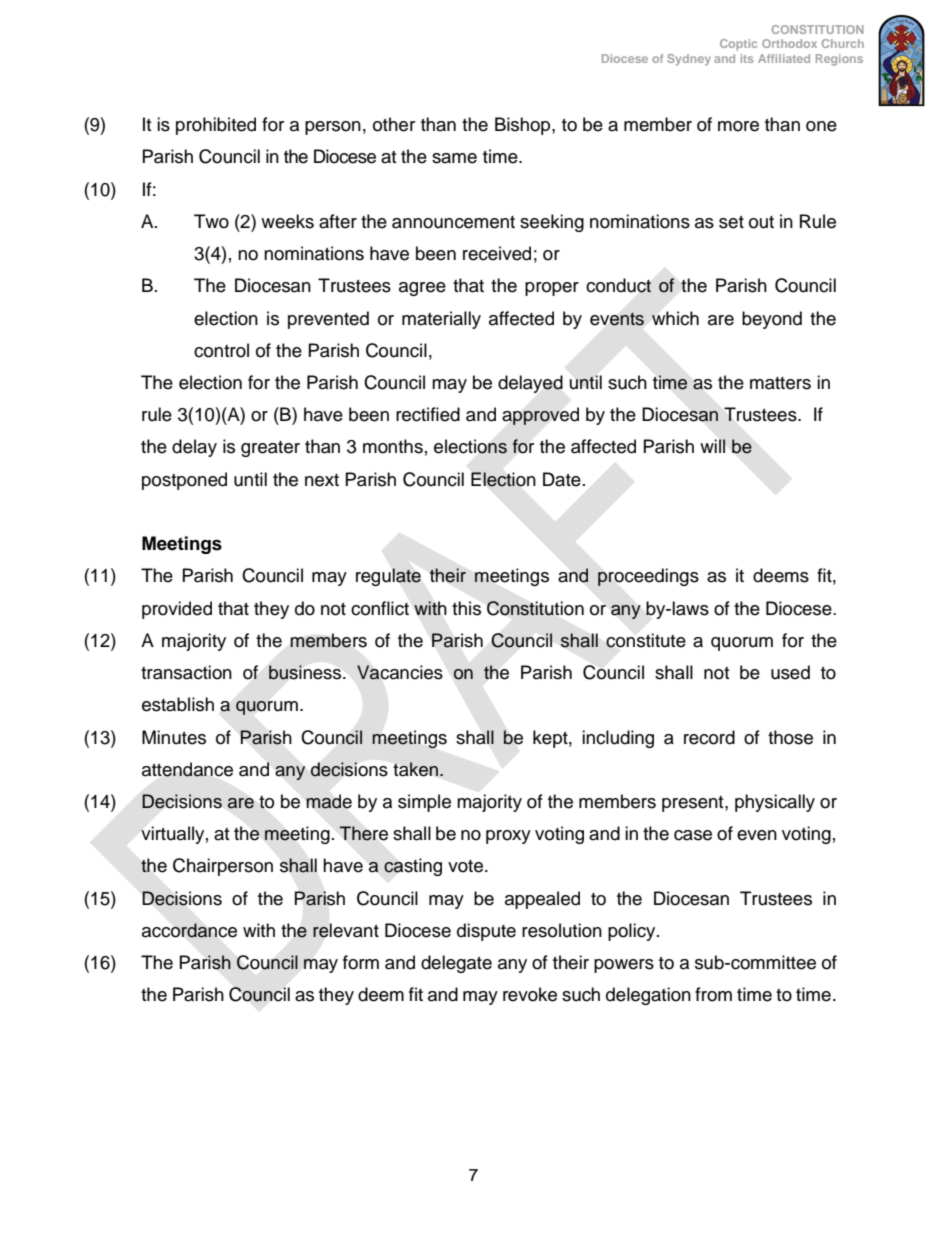  What do you see at coordinates (466, 608) in the screenshot?
I see `this` at bounding box center [466, 608].
